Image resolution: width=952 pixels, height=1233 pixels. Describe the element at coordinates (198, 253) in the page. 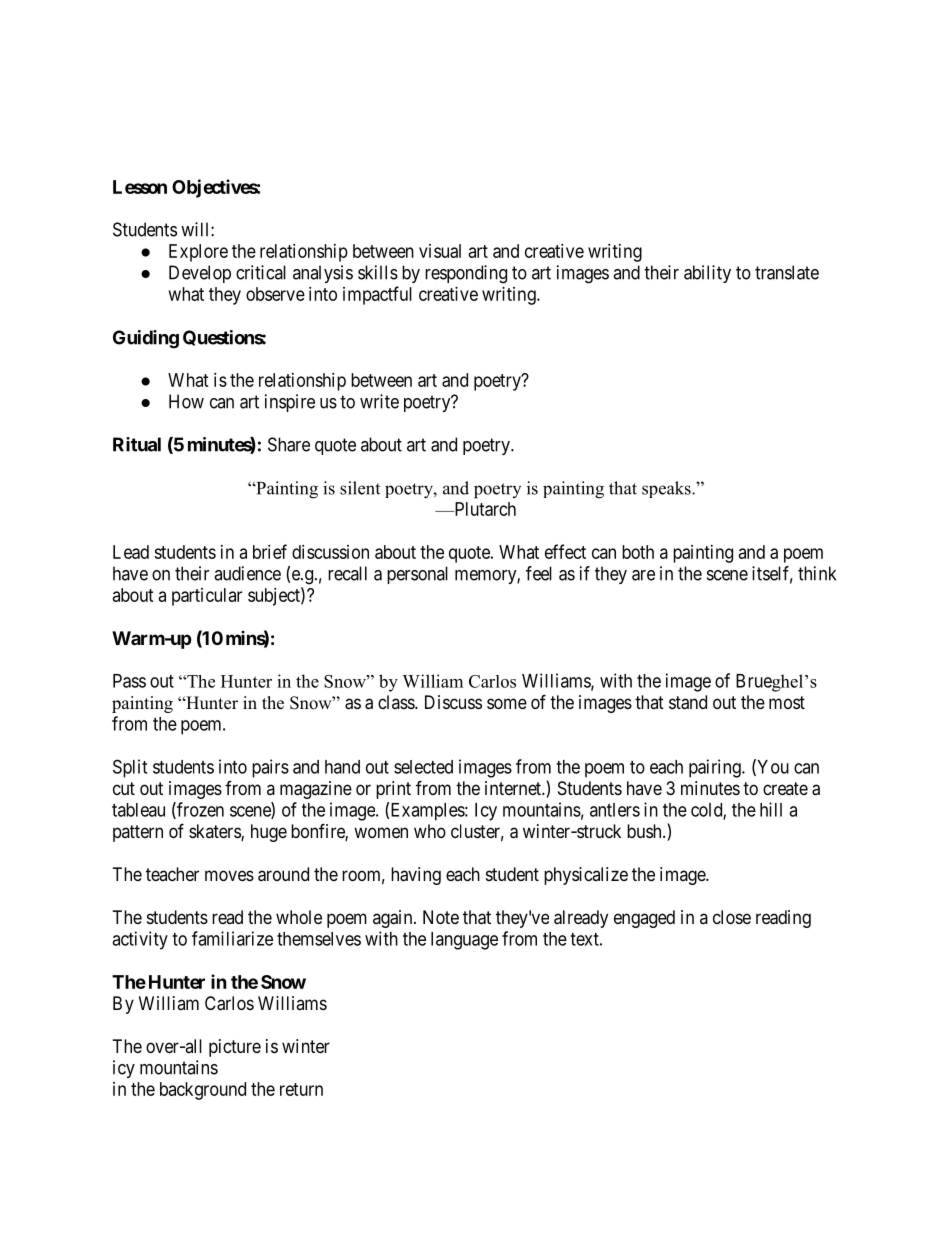

I see `Explore` at that location.
